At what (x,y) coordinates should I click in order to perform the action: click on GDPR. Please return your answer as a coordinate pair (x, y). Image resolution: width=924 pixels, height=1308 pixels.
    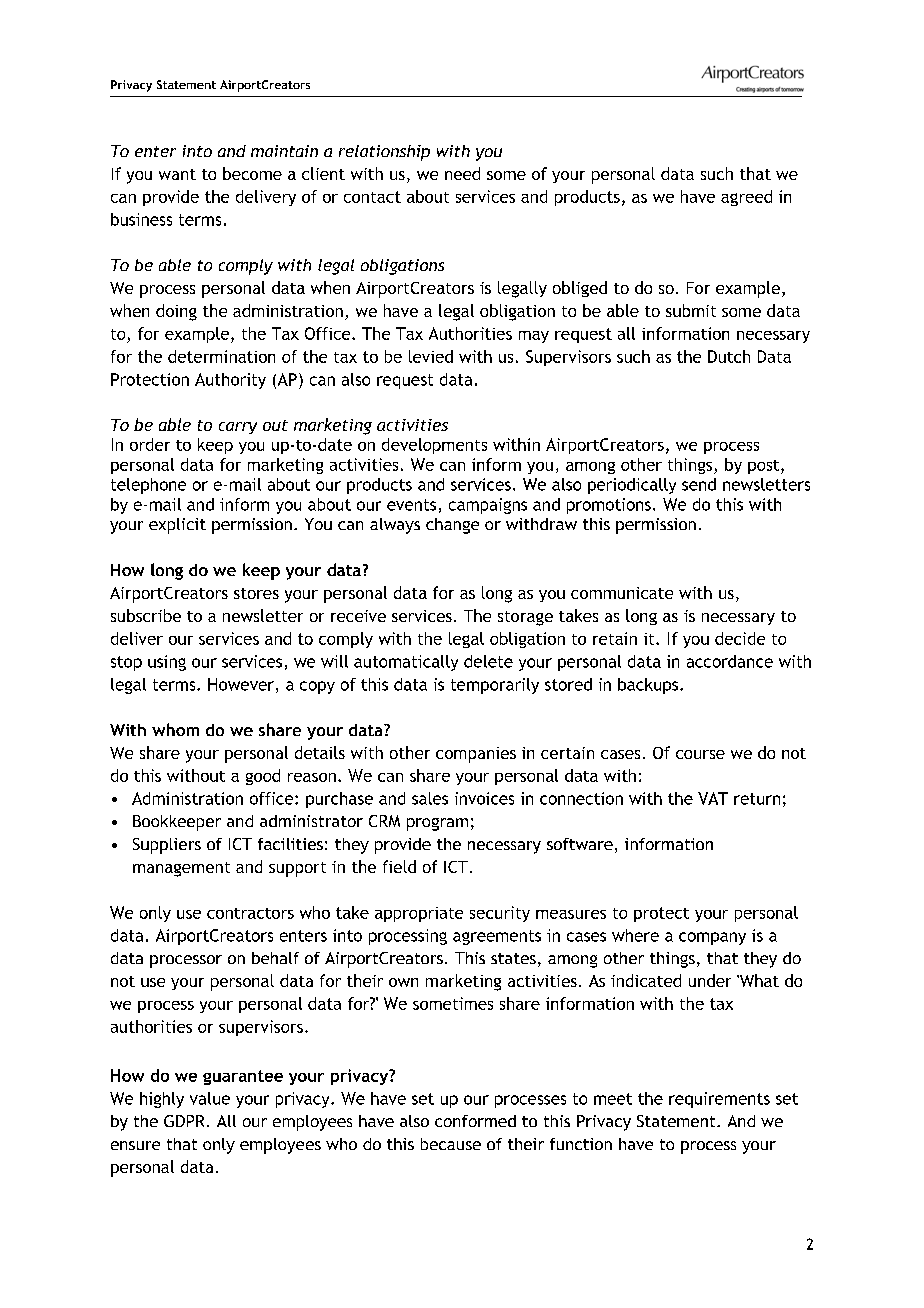
    Looking at the image, I should click on (184, 1121).
